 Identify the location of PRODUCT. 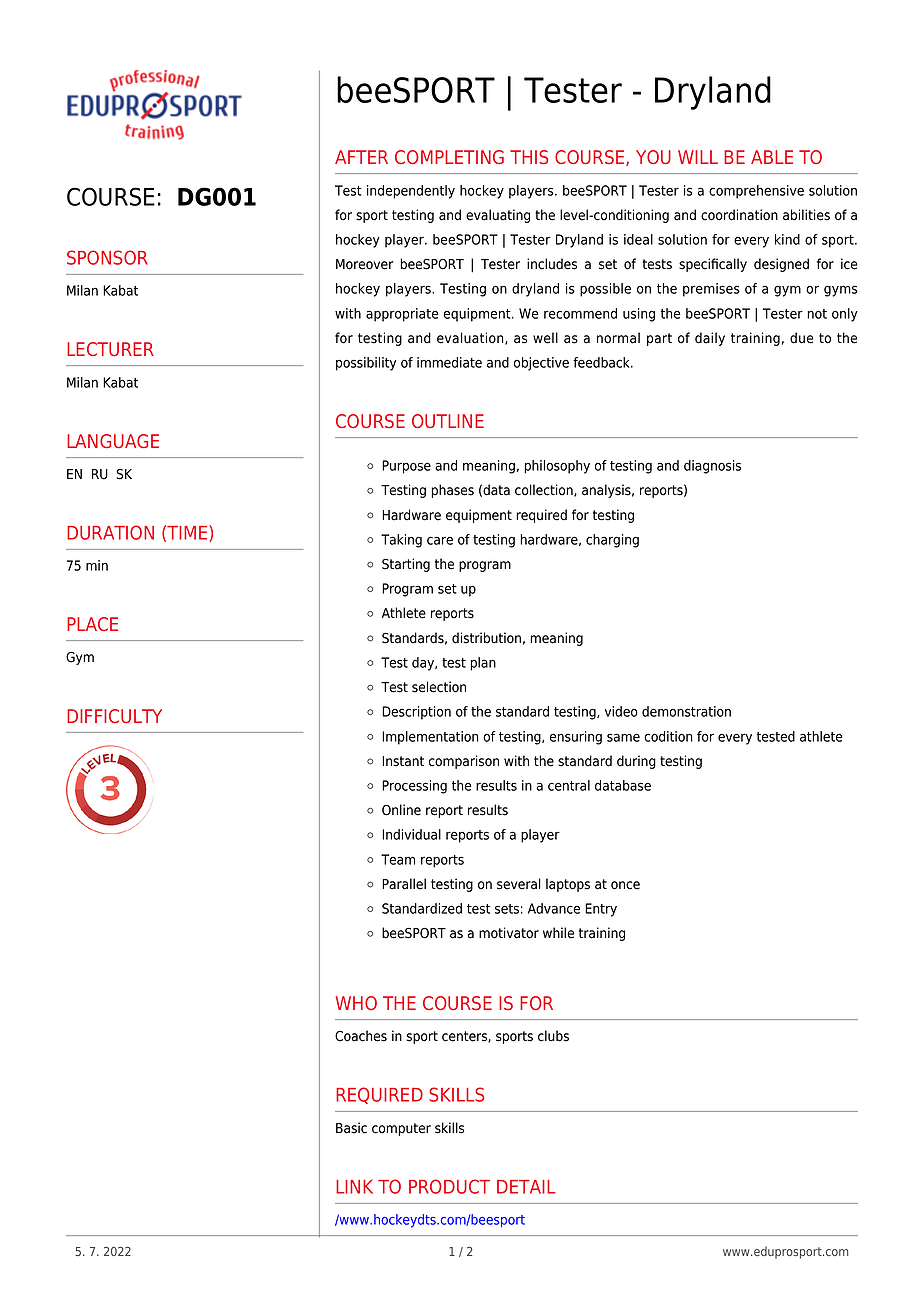
(449, 1186).
